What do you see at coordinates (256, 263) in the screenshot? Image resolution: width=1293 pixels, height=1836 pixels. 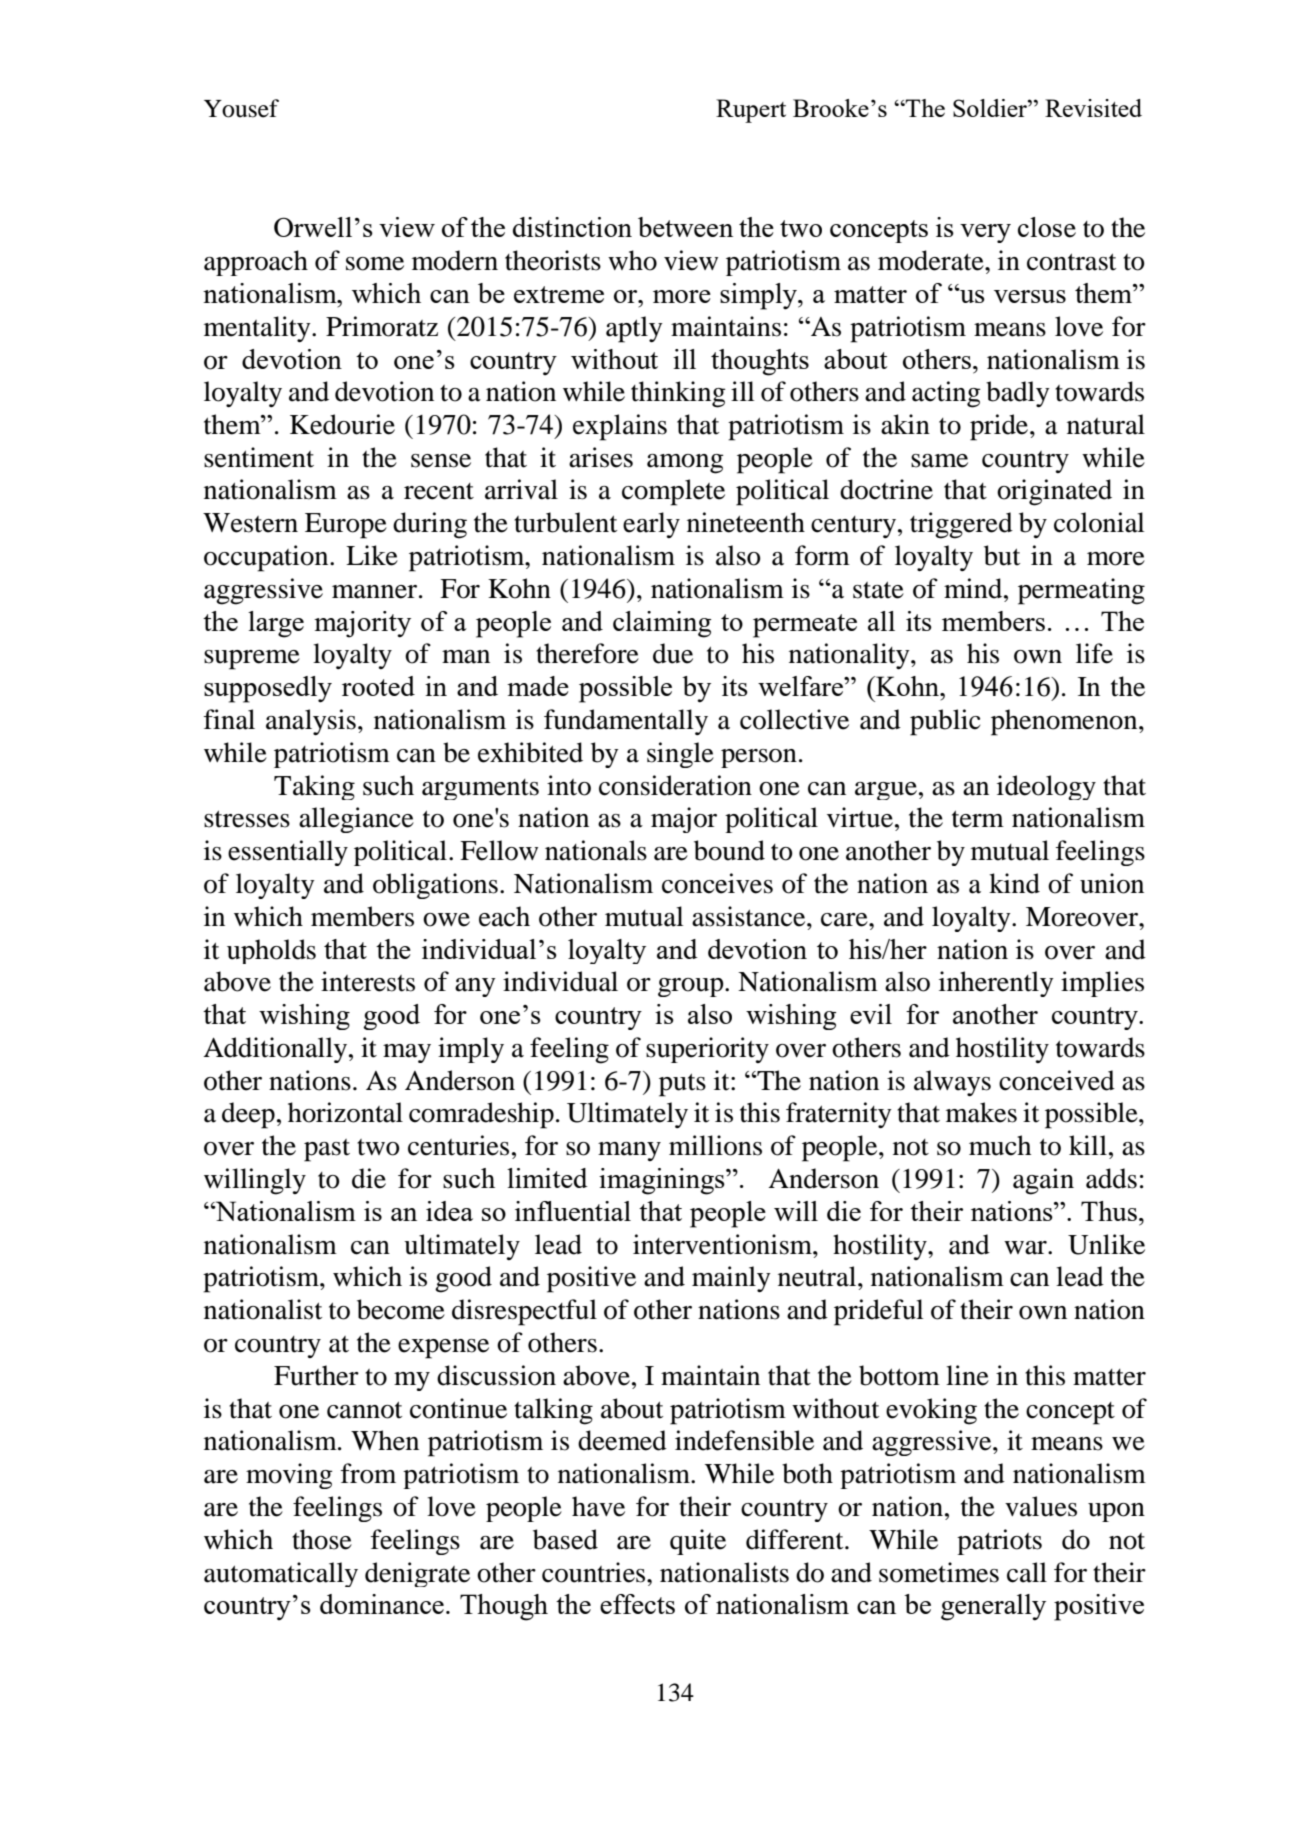 I see `approach` at bounding box center [256, 263].
